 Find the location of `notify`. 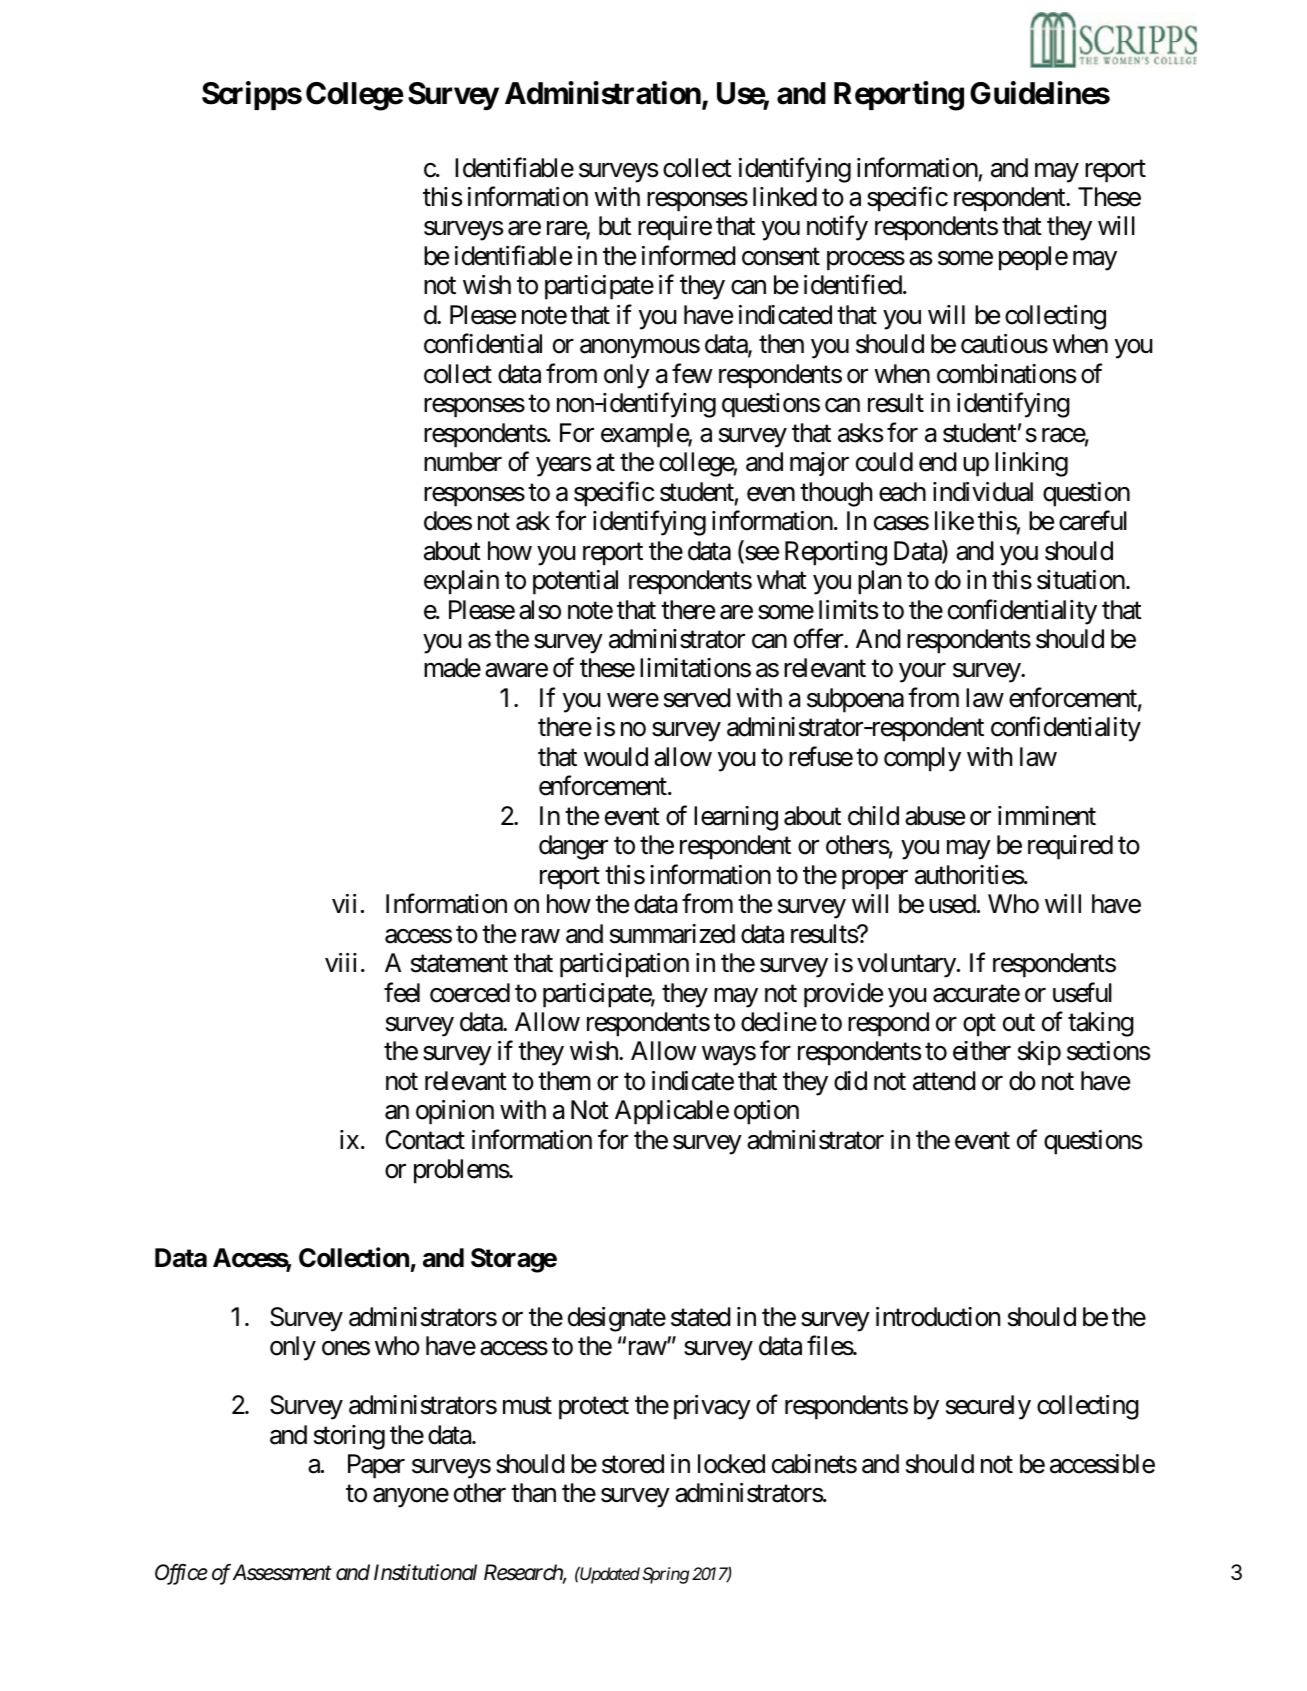

notify is located at coordinates (837, 228).
